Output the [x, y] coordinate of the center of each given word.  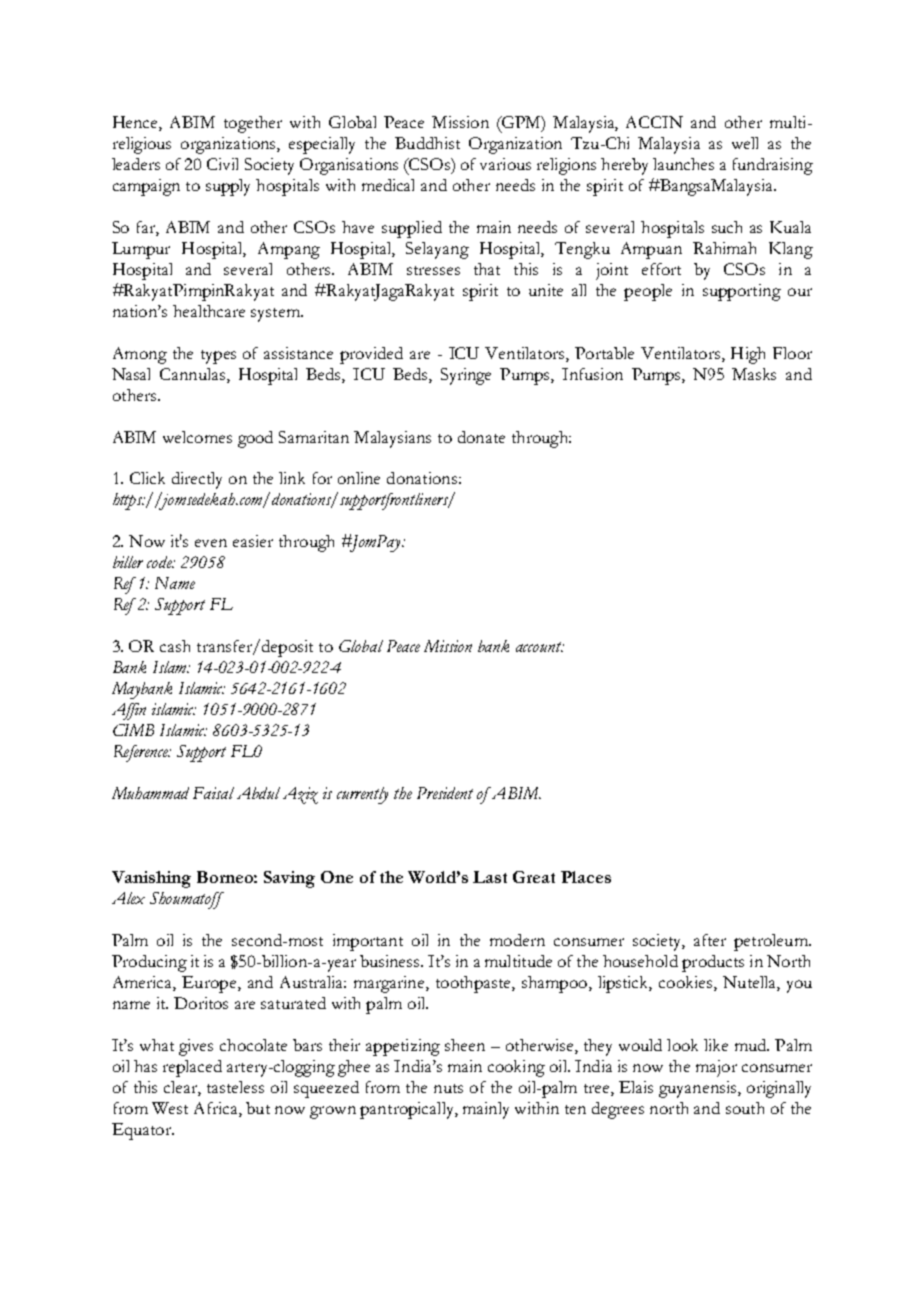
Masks [754, 374]
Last [490, 877]
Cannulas [194, 374]
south [745, 1108]
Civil [222, 164]
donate [481, 437]
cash [175, 646]
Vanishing [151, 879]
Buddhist [427, 143]
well [745, 143]
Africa [217, 1108]
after [710, 940]
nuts [448, 1088]
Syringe [466, 376]
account [540, 647]
